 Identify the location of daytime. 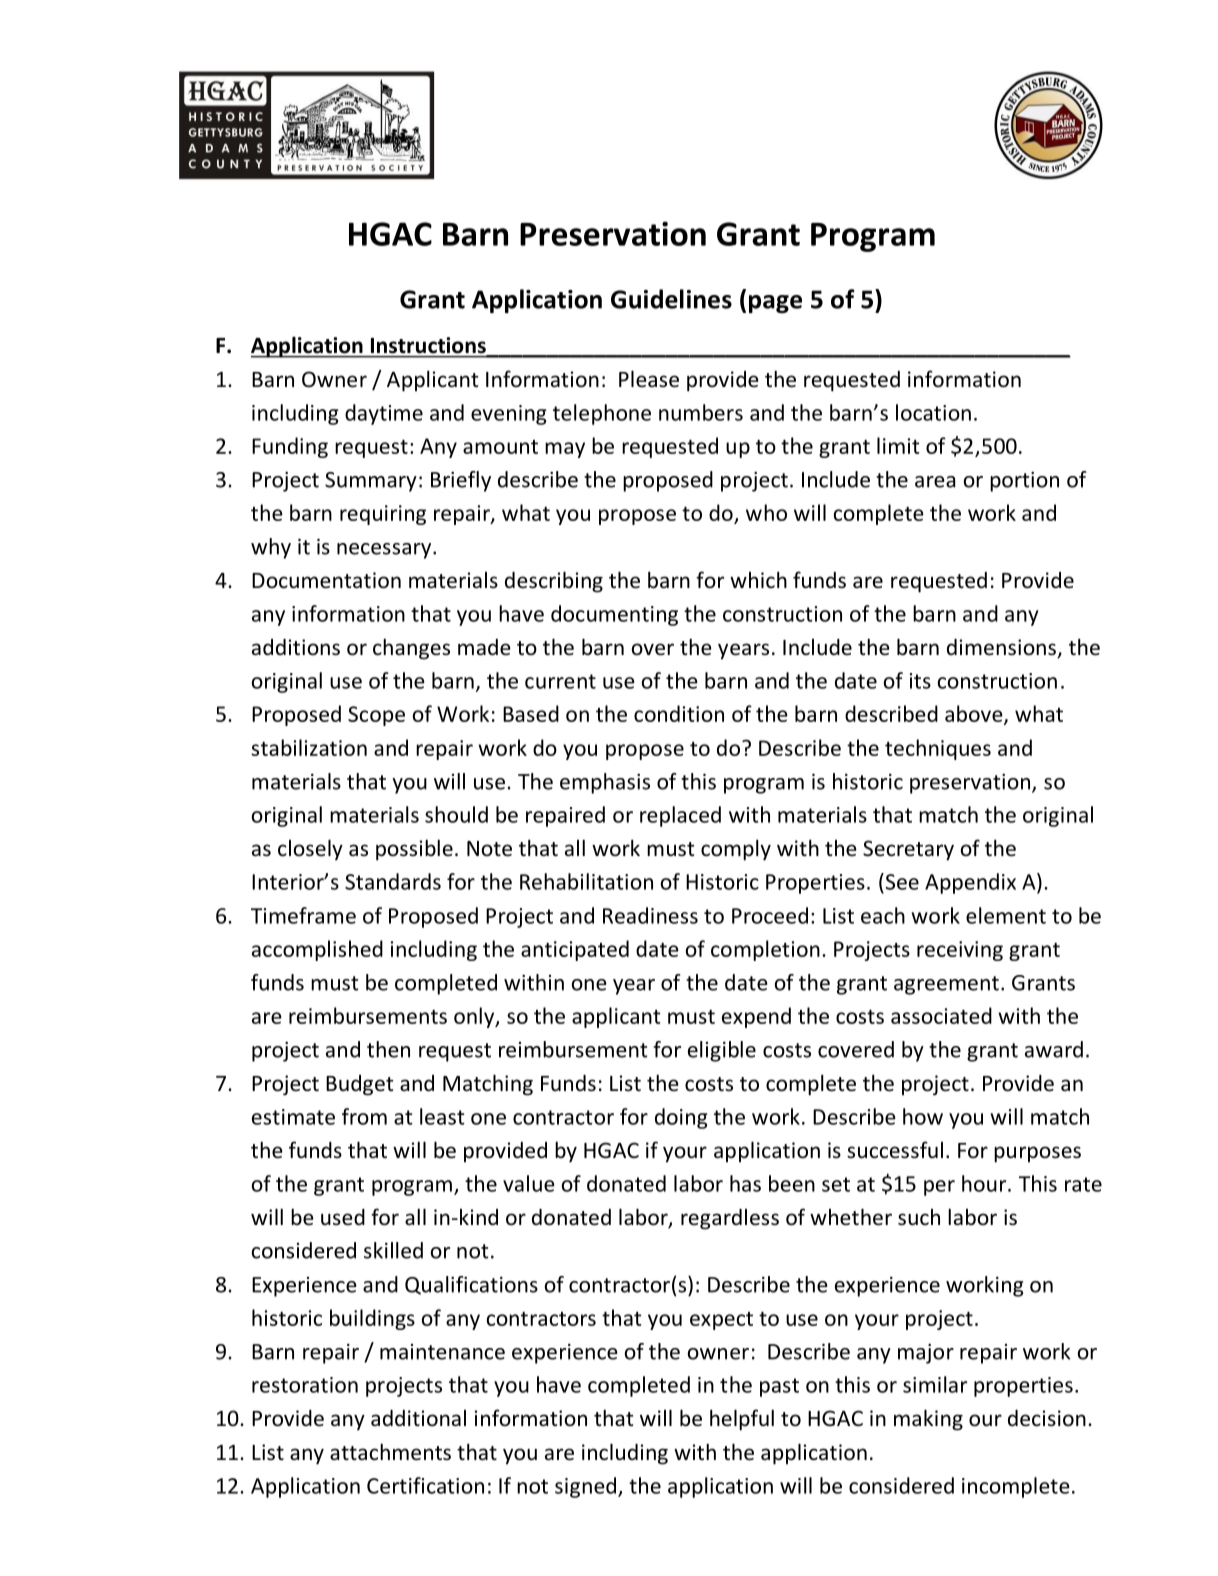
(384, 414).
